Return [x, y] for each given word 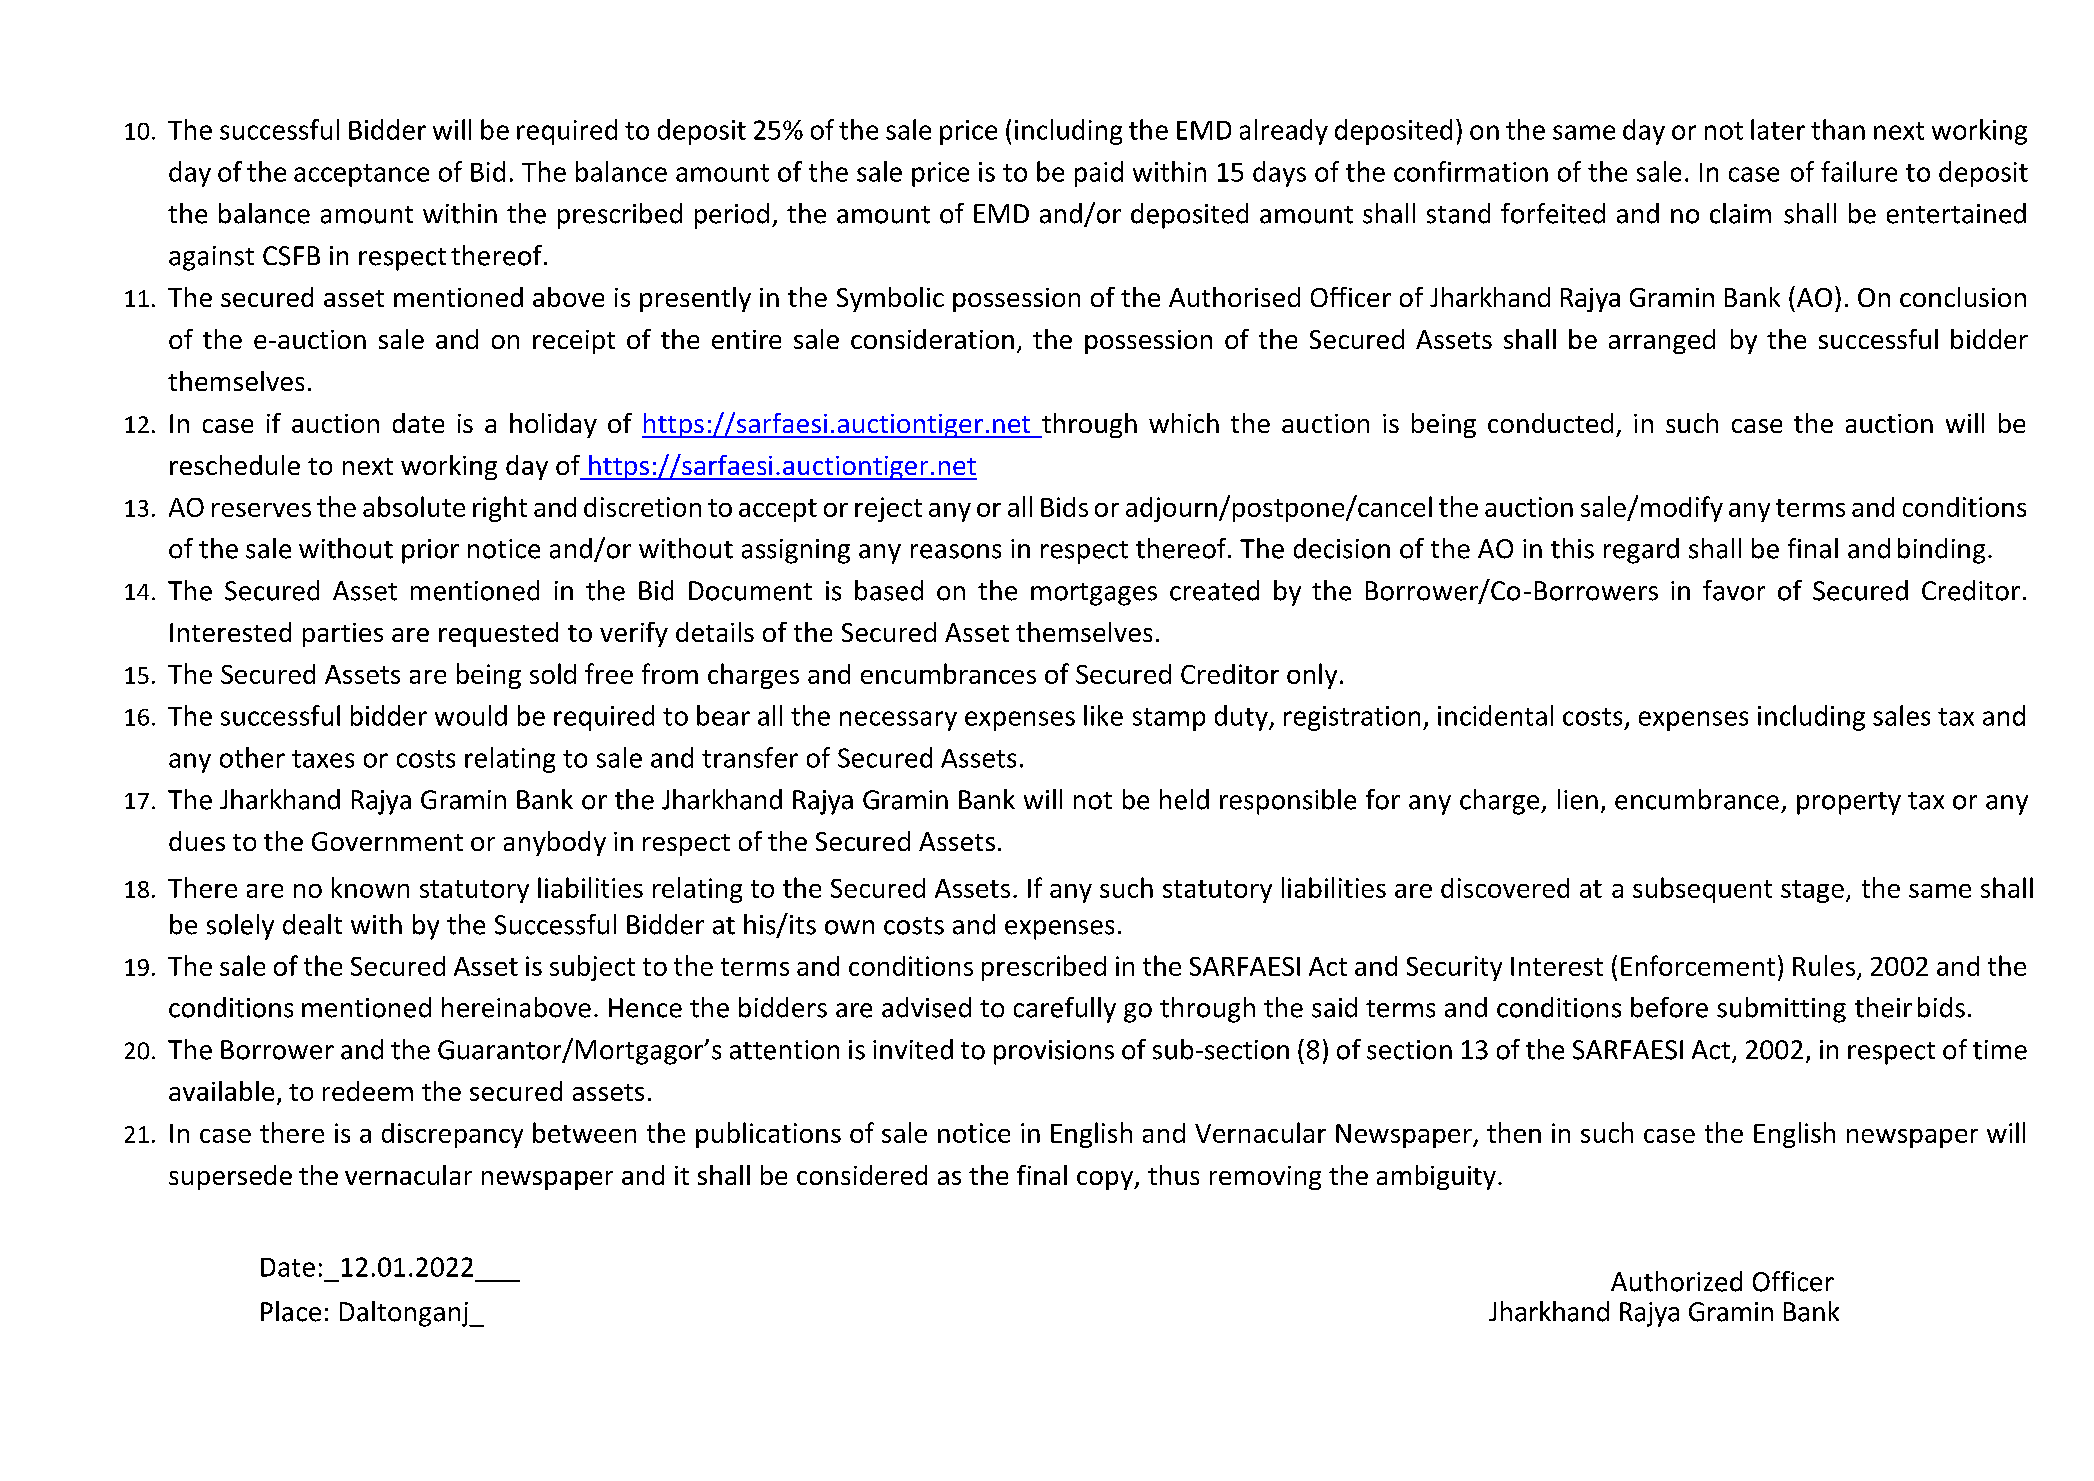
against [211, 258]
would [471, 715]
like [1103, 715]
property [1849, 803]
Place [291, 1311]
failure [1859, 171]
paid [1099, 174]
